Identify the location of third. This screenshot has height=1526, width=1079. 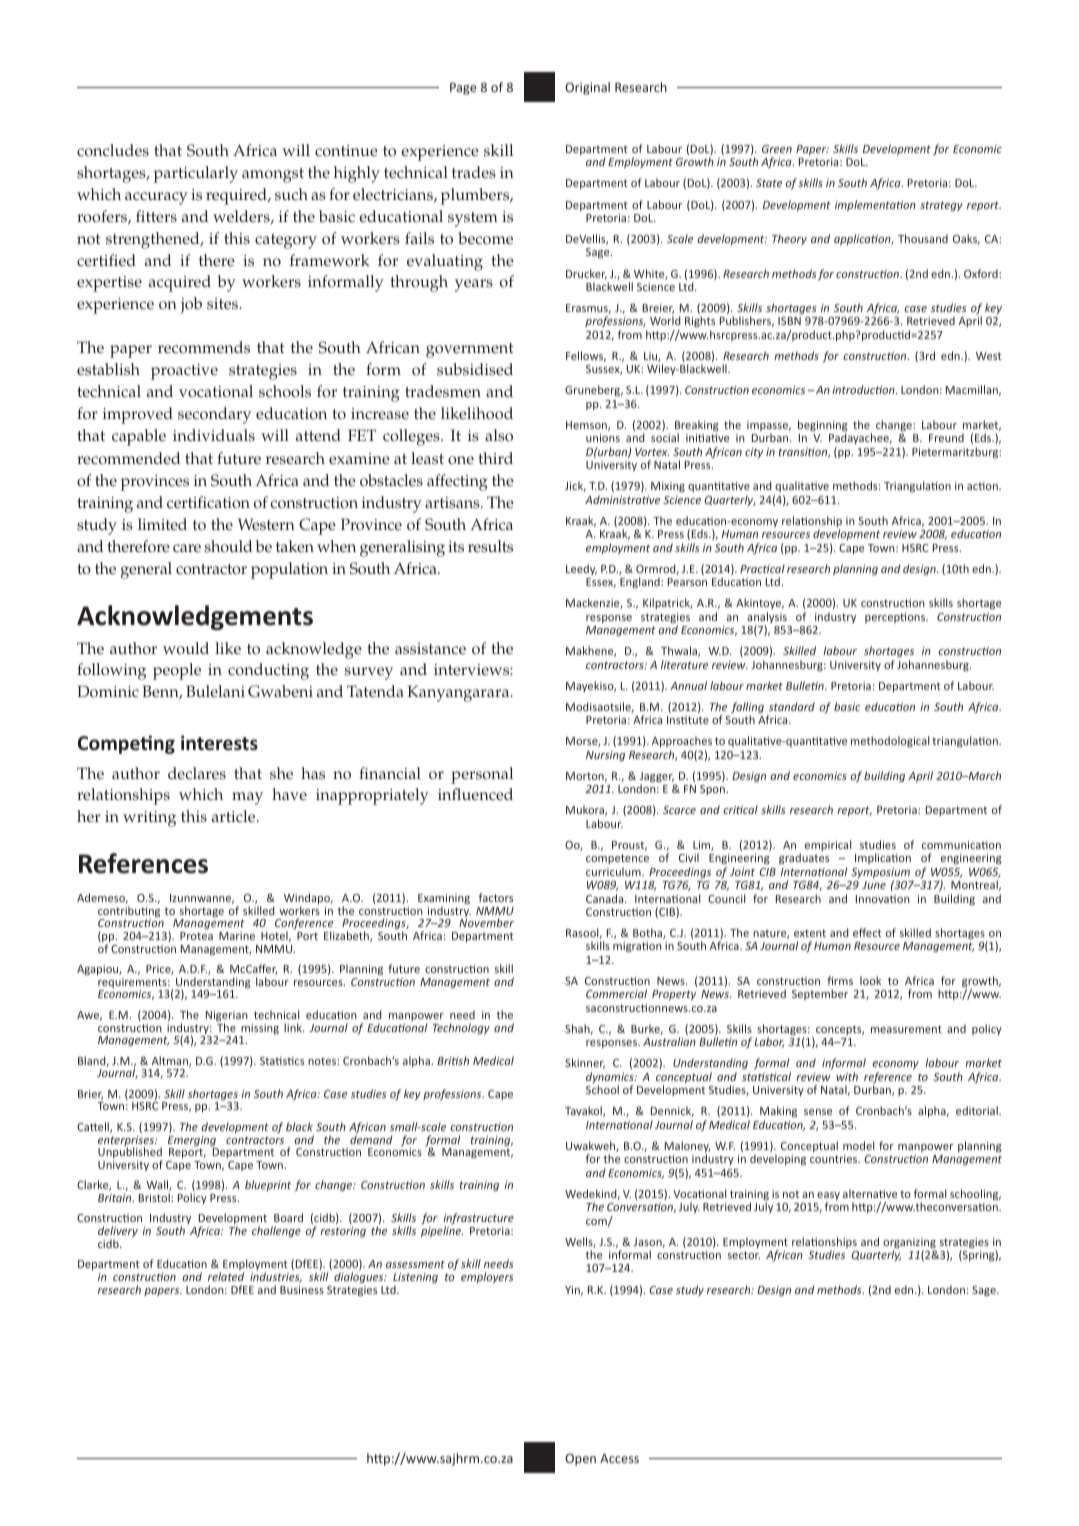
(495, 458).
